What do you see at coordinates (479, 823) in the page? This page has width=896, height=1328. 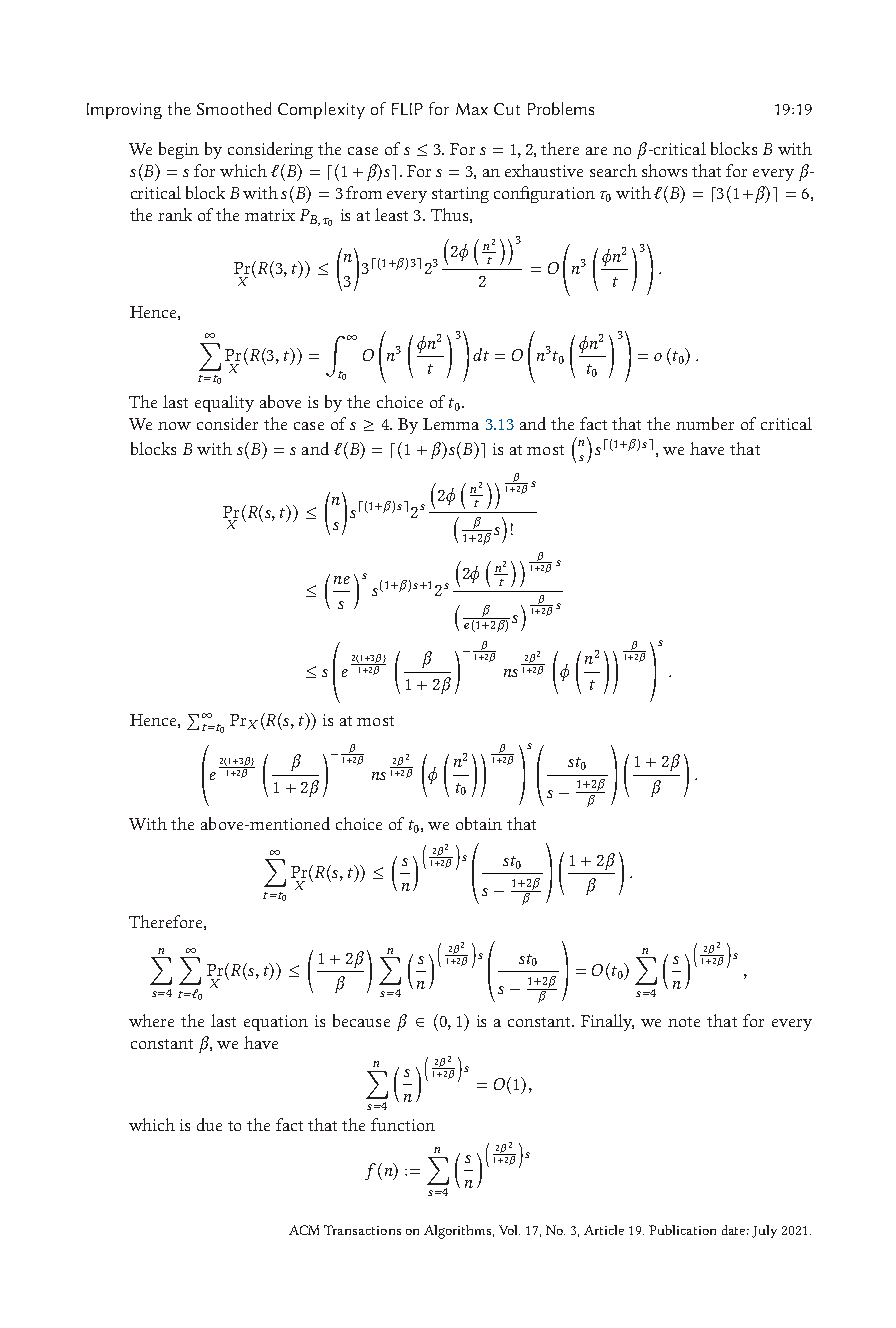 I see `obtain` at bounding box center [479, 823].
